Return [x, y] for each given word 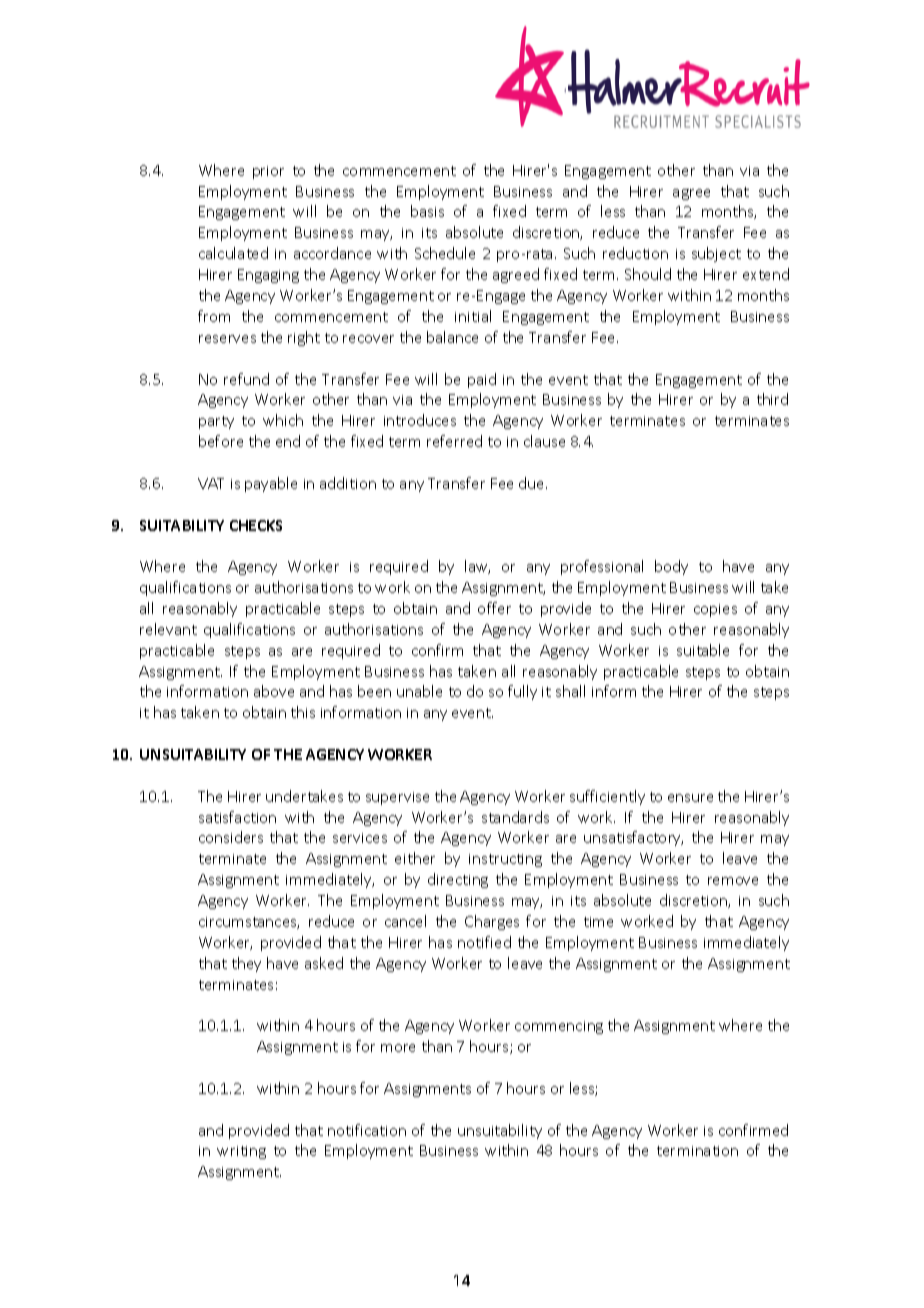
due [533, 483]
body [671, 567]
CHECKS [256, 525]
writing [241, 1152]
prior [268, 172]
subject [716, 254]
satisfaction [237, 817]
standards [515, 817]
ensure [690, 798]
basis [427, 211]
